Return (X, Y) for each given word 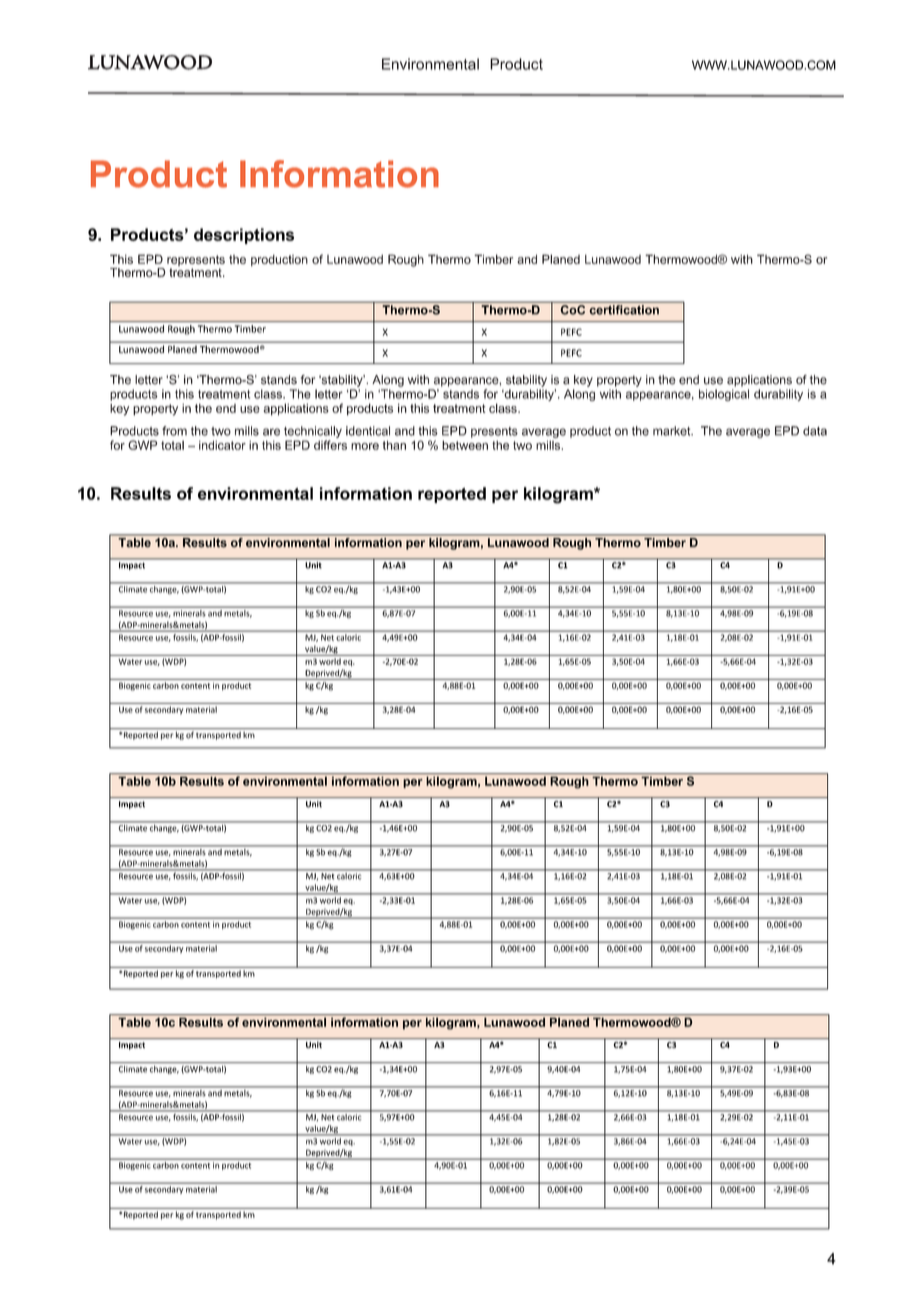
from (174, 431)
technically (313, 432)
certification (624, 310)
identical (368, 431)
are (271, 432)
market (673, 431)
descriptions (244, 236)
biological (724, 395)
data (815, 431)
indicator (222, 445)
